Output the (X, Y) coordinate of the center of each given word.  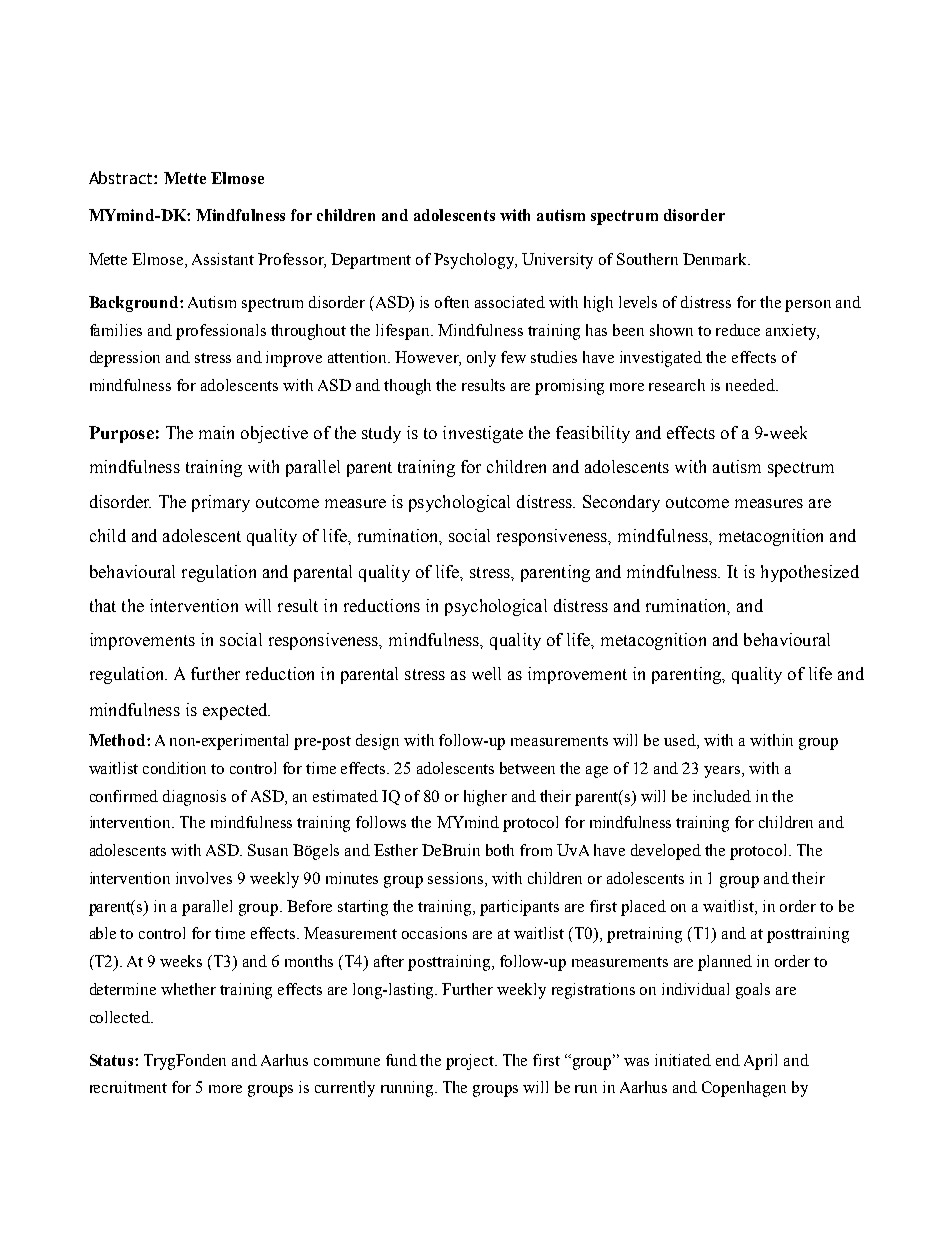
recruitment (128, 1087)
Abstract (122, 177)
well (486, 673)
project (471, 1062)
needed (751, 385)
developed (666, 852)
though (407, 387)
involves (204, 878)
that (103, 605)
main (216, 432)
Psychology (475, 261)
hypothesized (810, 573)
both (500, 850)
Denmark (716, 259)
